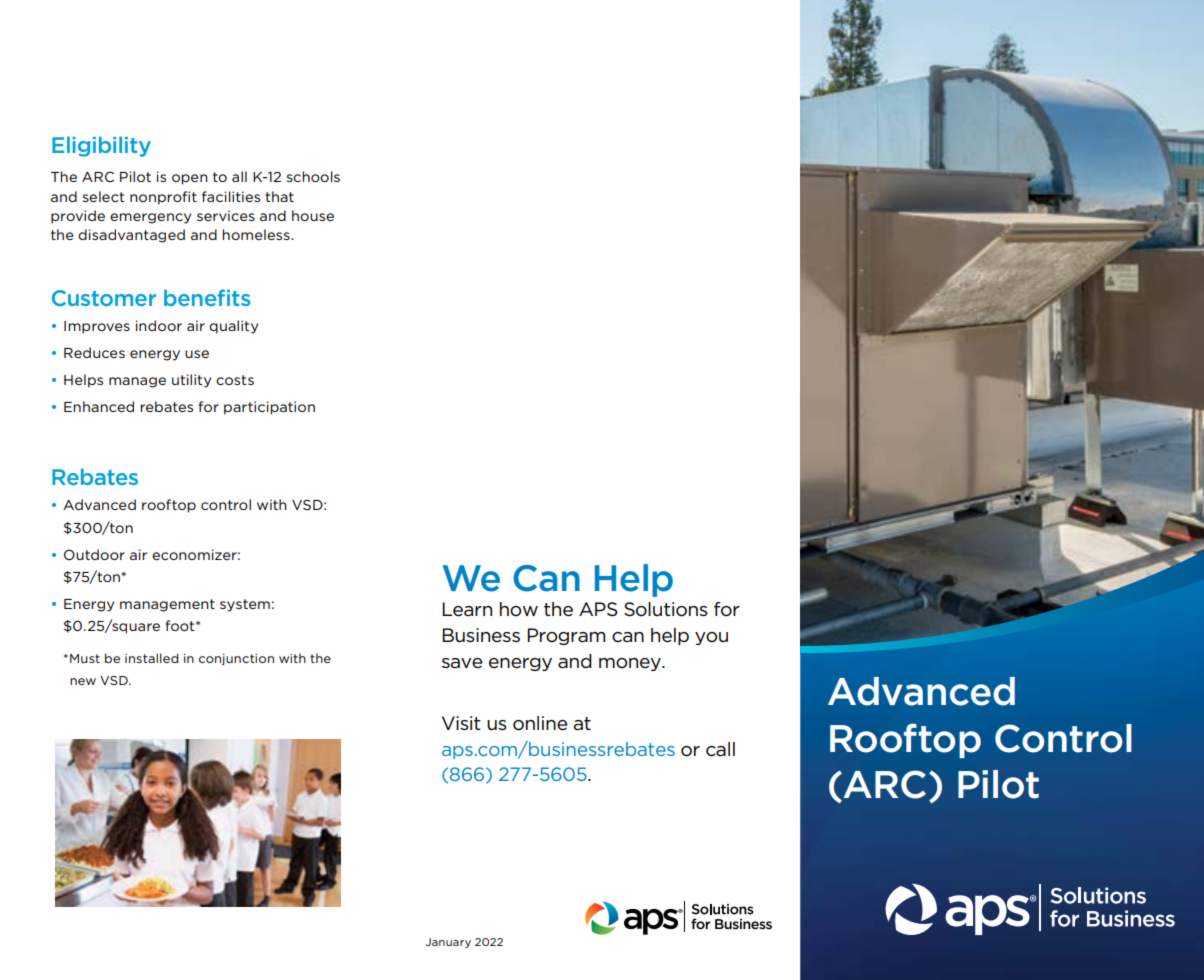  What do you see at coordinates (631, 664) in the screenshot?
I see `money` at bounding box center [631, 664].
